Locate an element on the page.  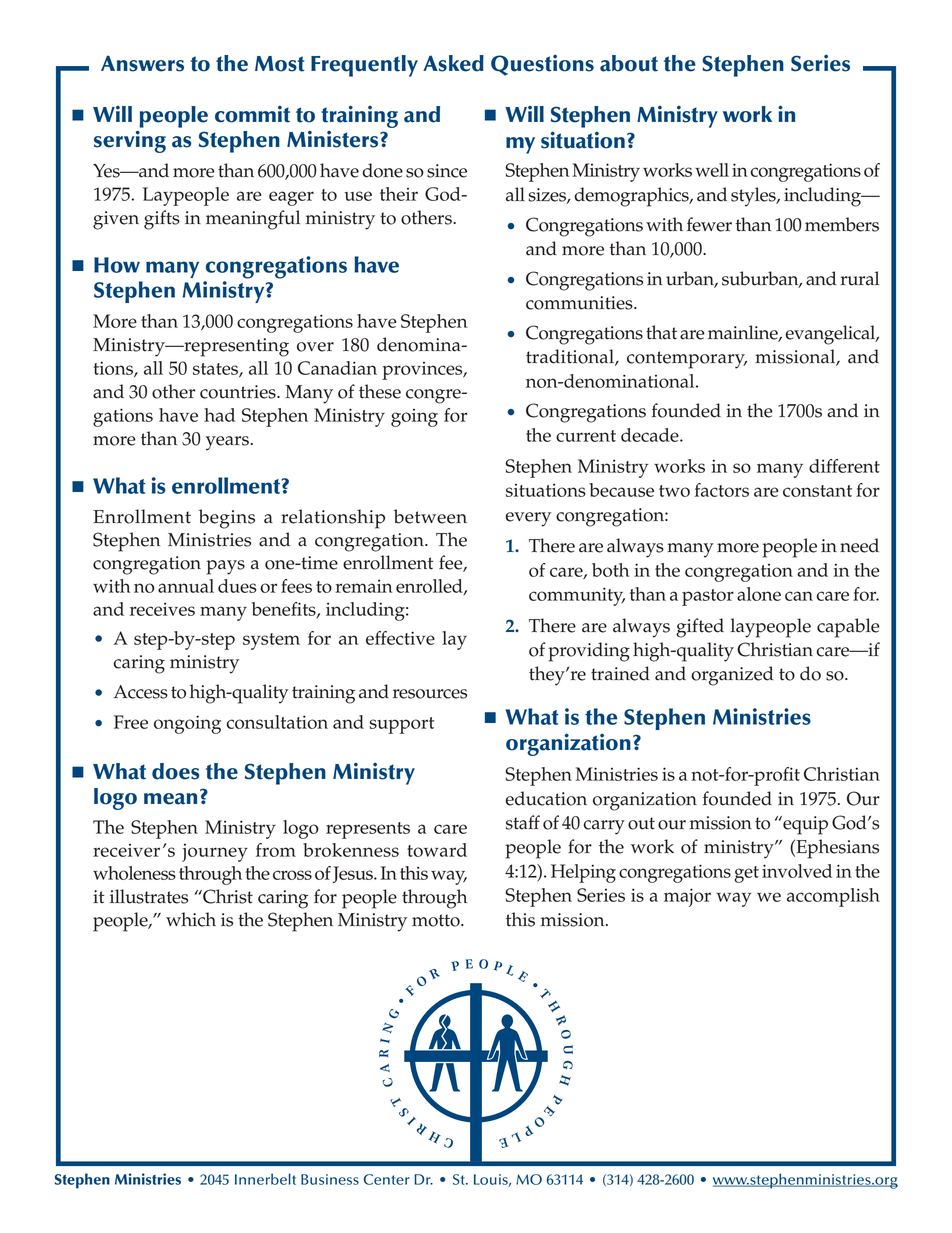
well is located at coordinates (712, 170).
